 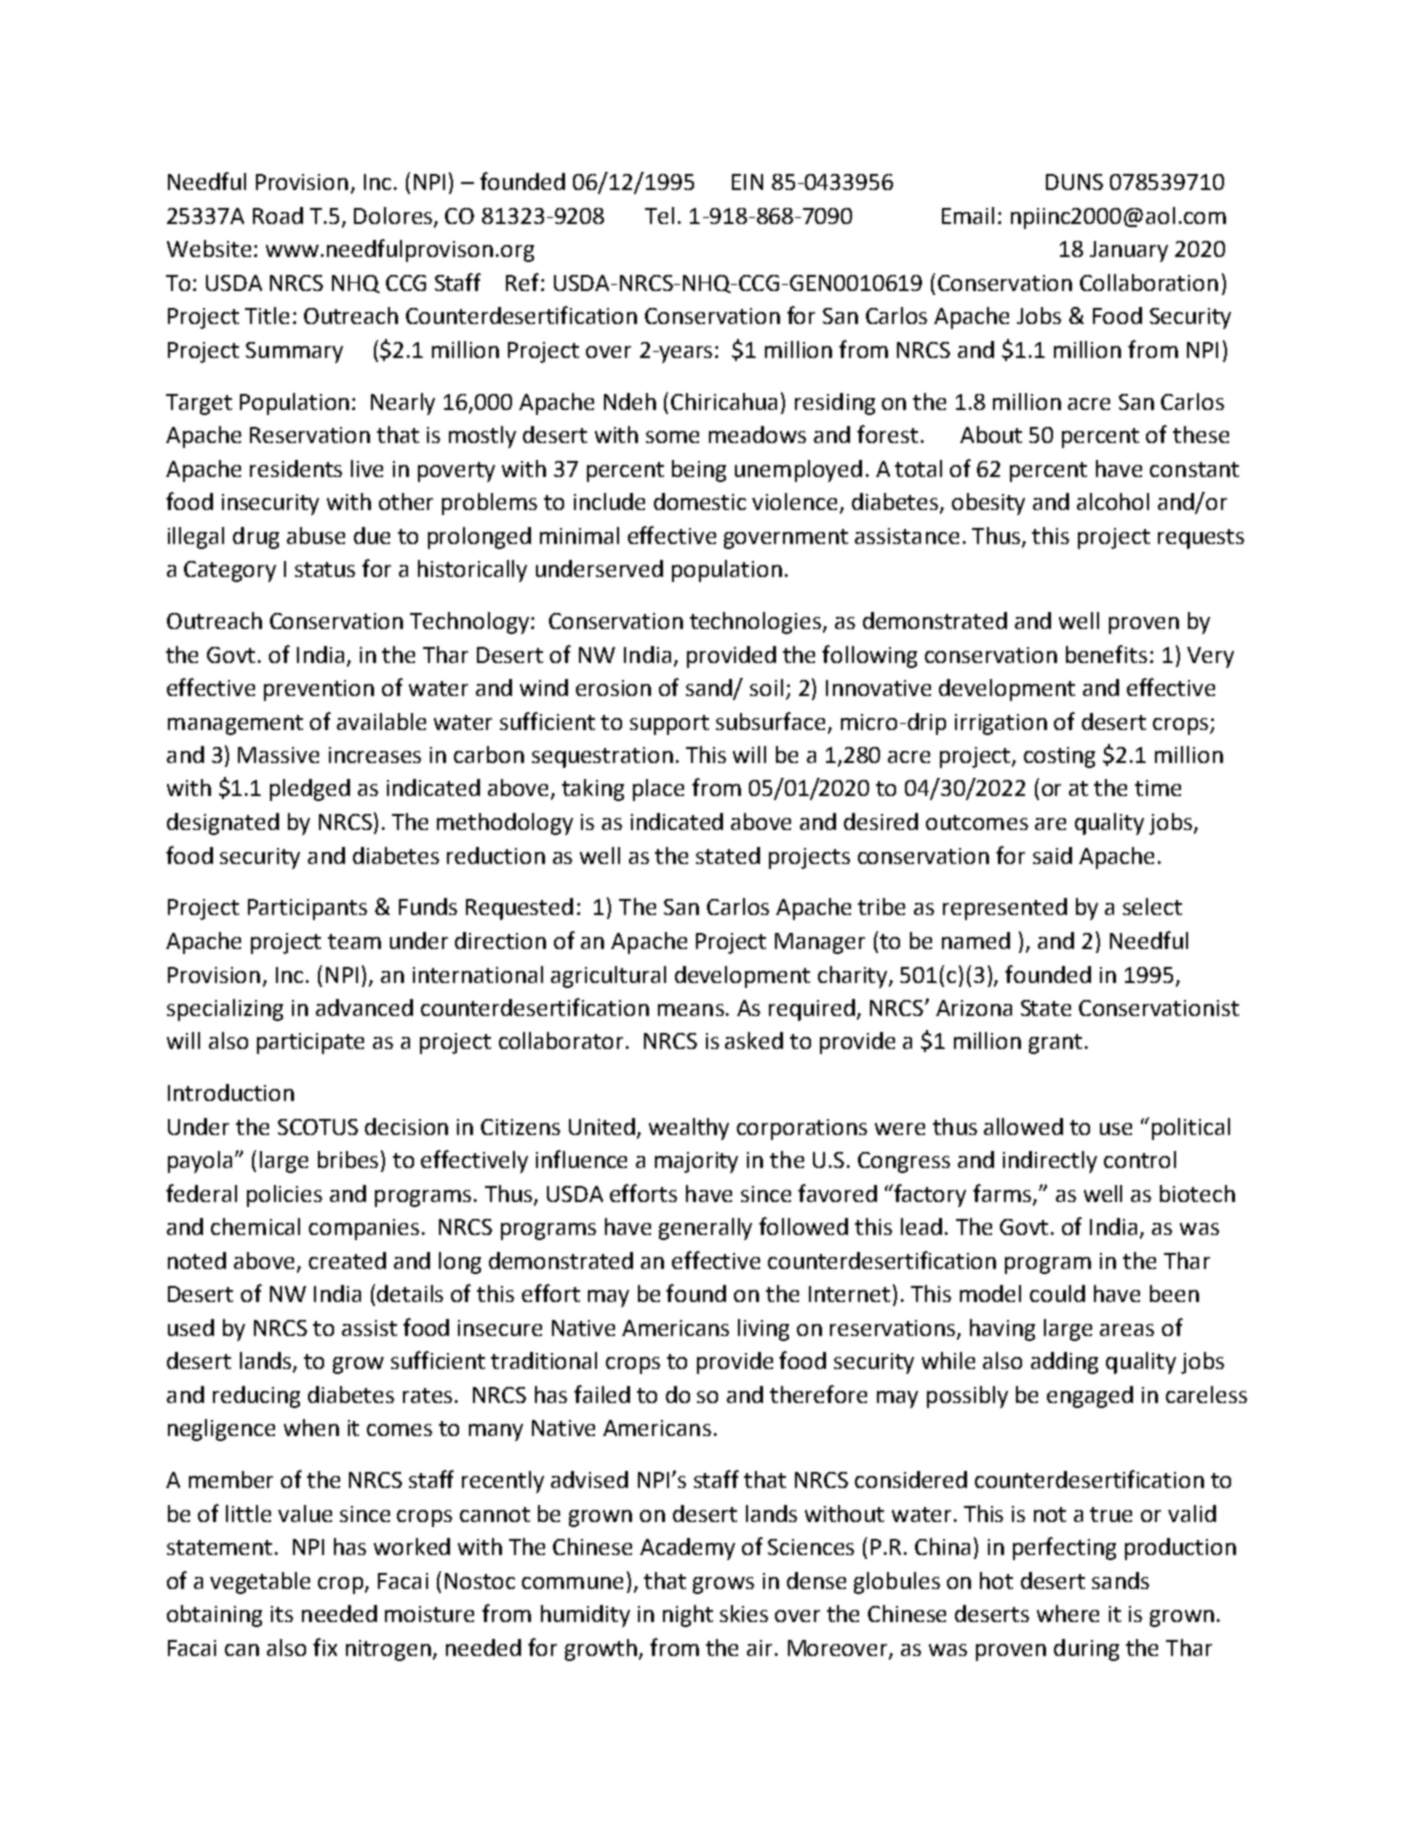 What do you see at coordinates (659, 215) in the page?
I see `Tel` at bounding box center [659, 215].
